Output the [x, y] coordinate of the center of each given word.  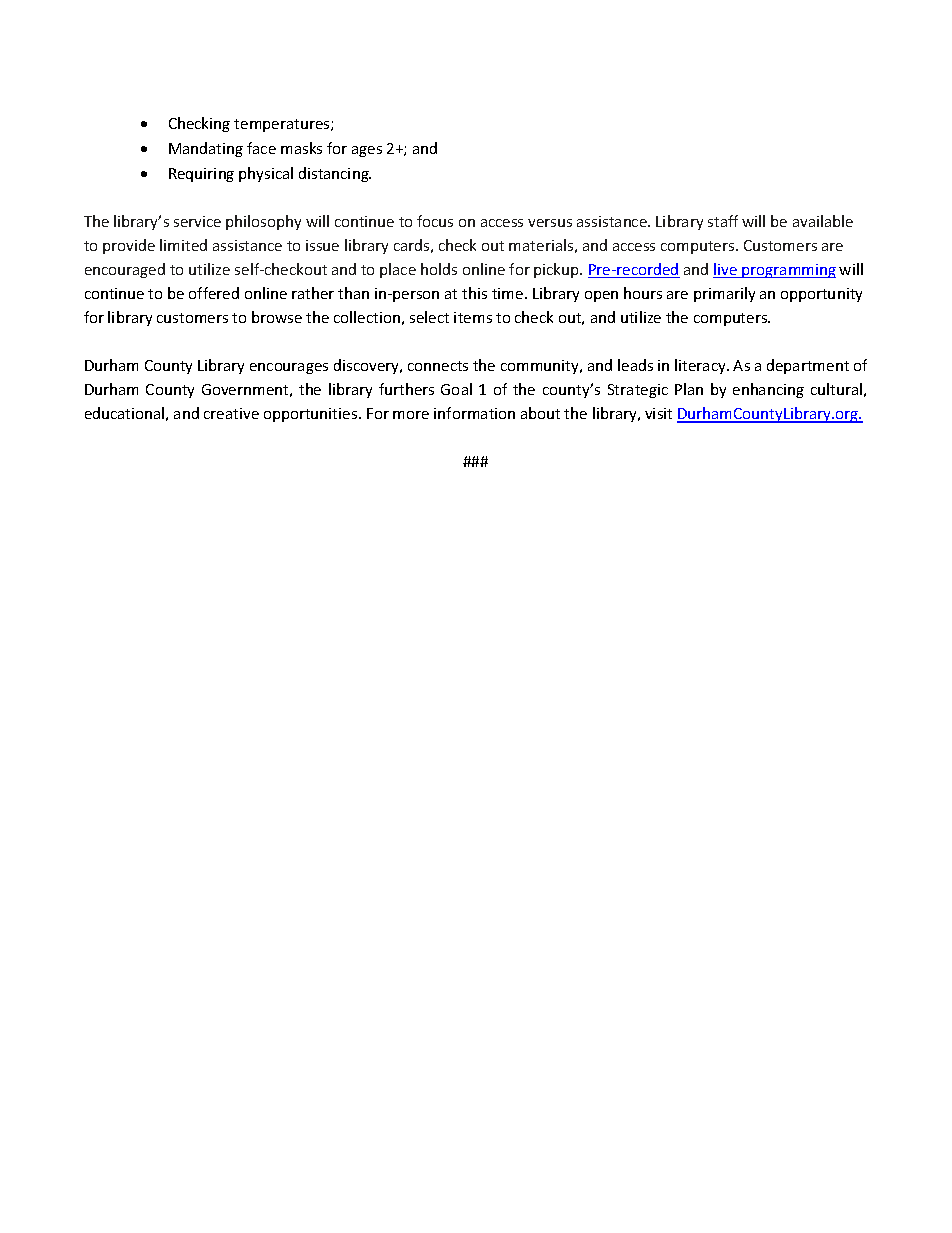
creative [231, 413]
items [473, 317]
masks [301, 148]
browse [277, 317]
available [823, 221]
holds [439, 269]
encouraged [125, 270]
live [726, 270]
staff [723, 221]
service [197, 221]
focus [435, 221]
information [474, 413]
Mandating [206, 149]
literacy [701, 366]
